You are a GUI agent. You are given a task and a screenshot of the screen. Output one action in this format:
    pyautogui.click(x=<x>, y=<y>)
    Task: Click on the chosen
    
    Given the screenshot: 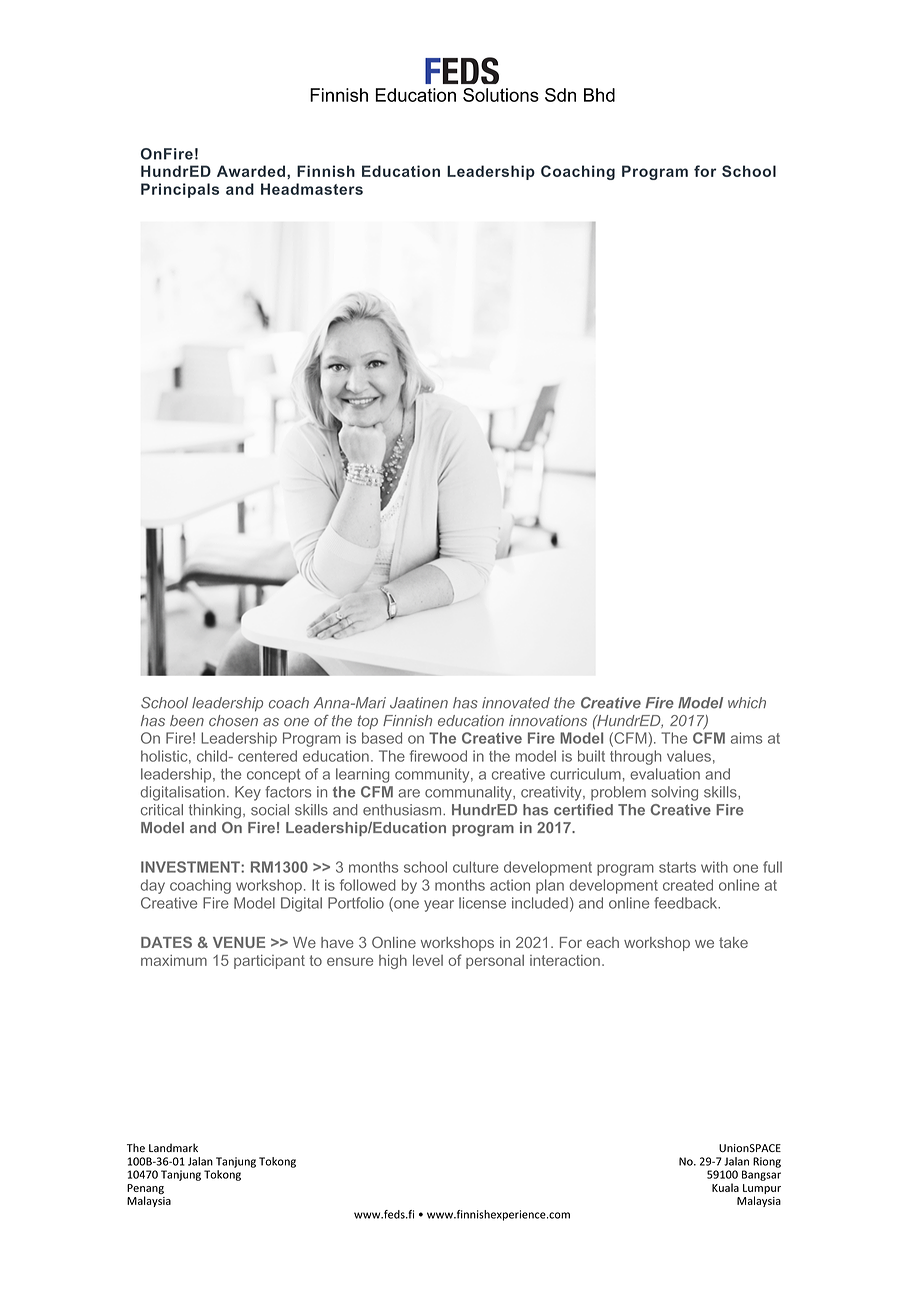 What is the action you would take?
    pyautogui.click(x=233, y=721)
